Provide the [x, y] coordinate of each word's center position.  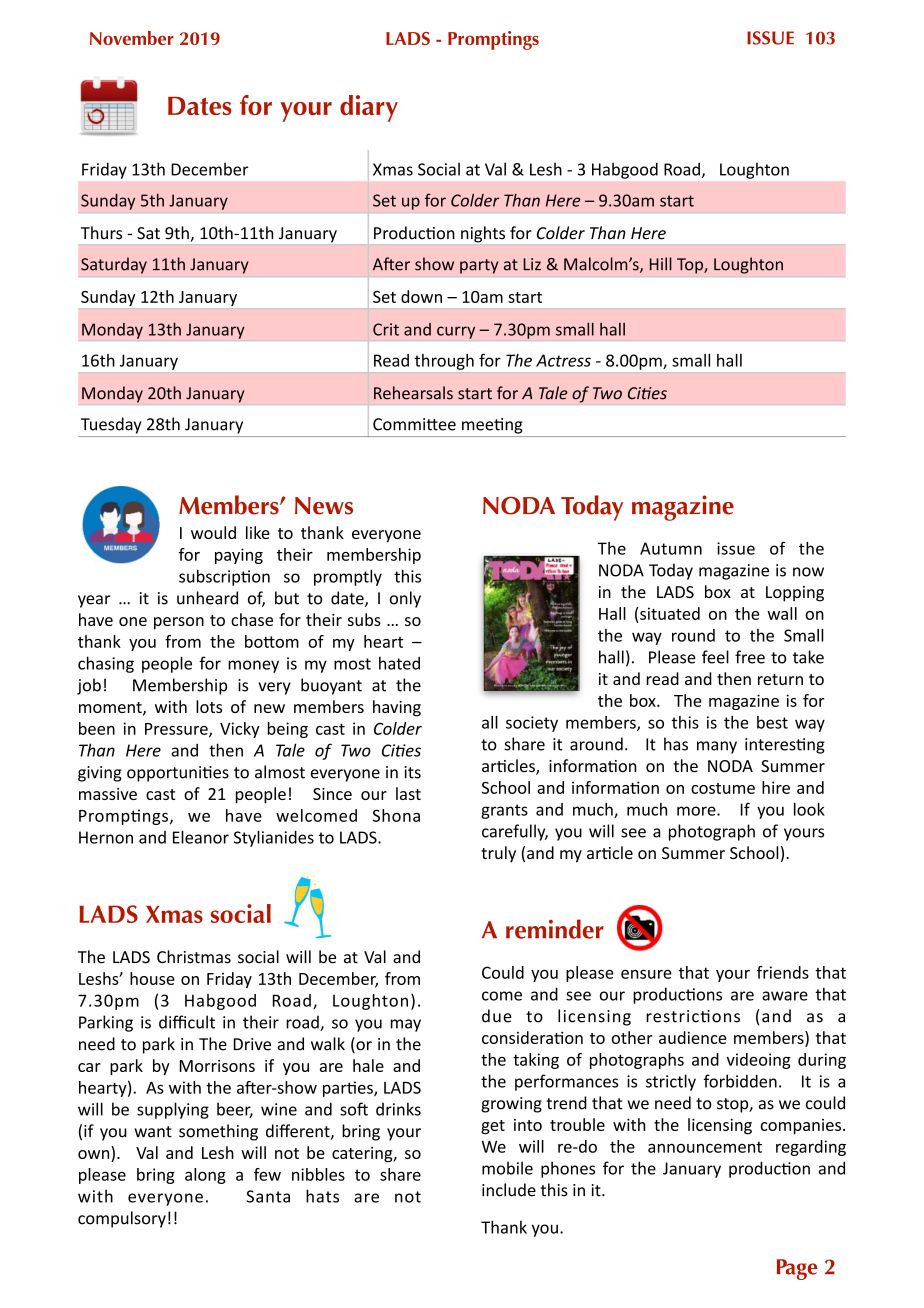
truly [498, 854]
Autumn [671, 548]
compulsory [122, 1219]
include [509, 1190]
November [132, 38]
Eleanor [201, 837]
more [697, 811]
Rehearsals [413, 393]
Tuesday [111, 425]
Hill [661, 264]
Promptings [493, 40]
